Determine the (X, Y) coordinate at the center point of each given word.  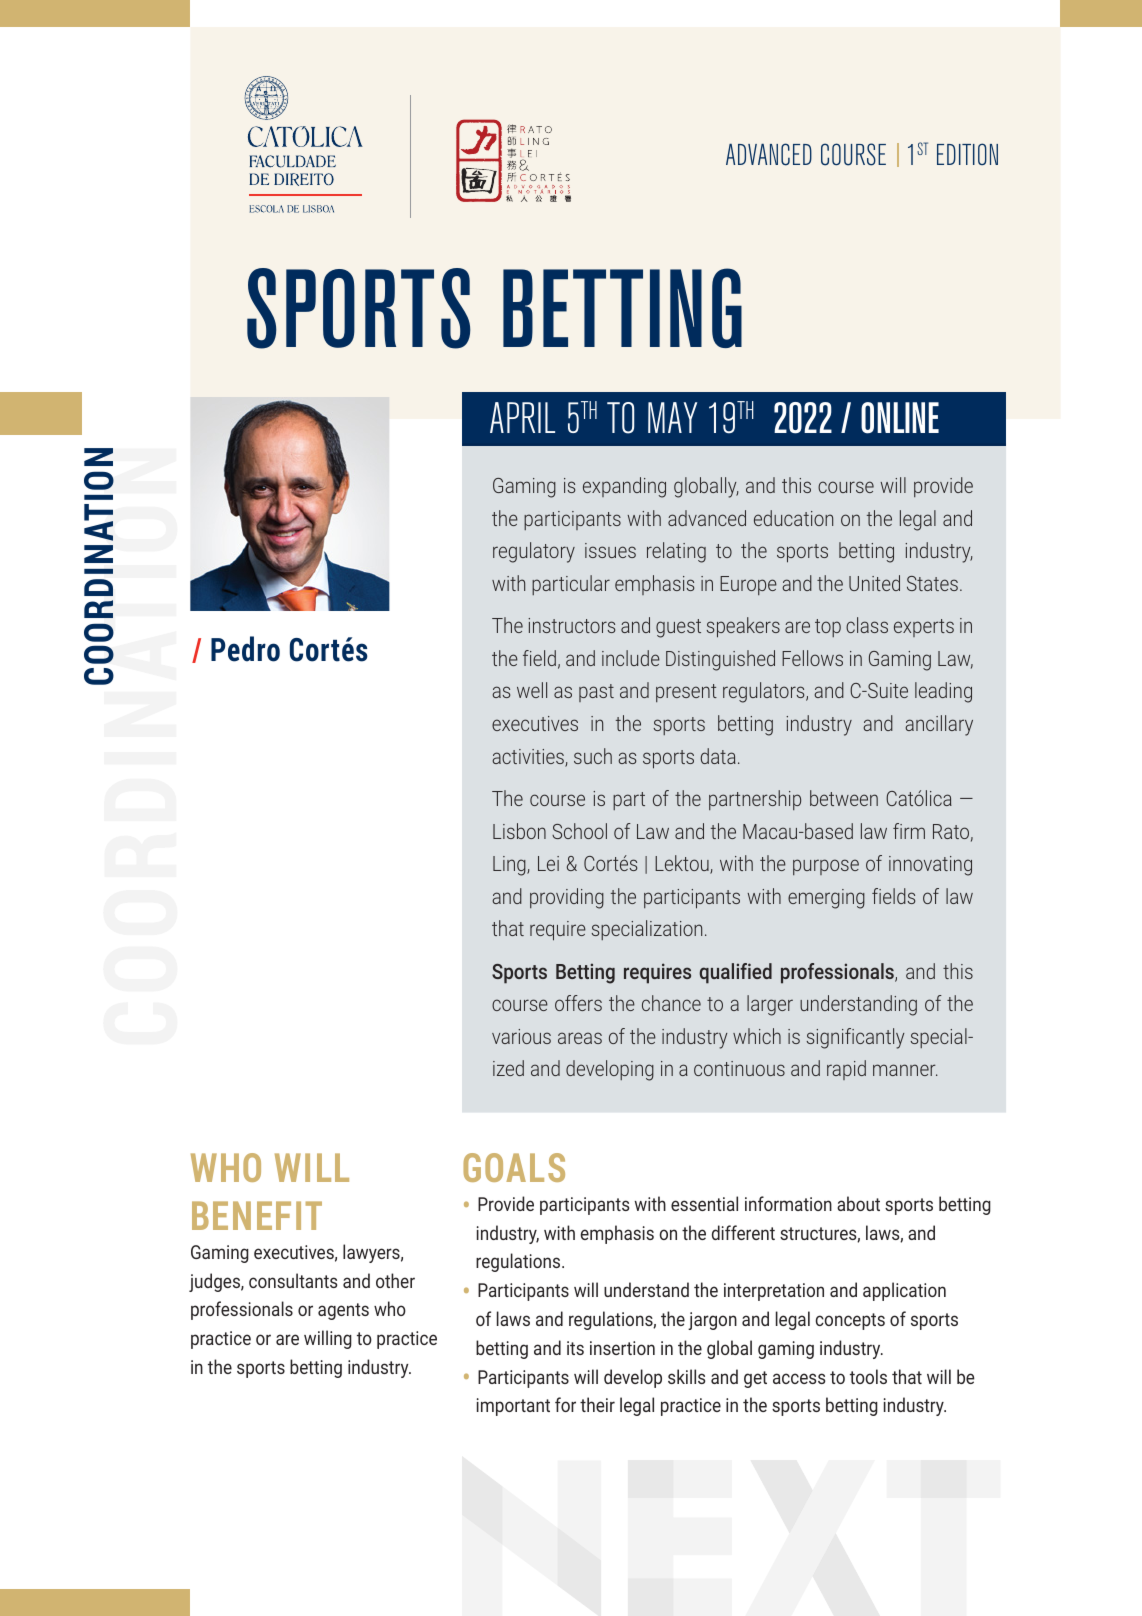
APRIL (522, 417)
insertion (622, 1348)
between (844, 798)
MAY (672, 417)
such (593, 756)
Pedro (245, 649)
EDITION (967, 154)
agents (343, 1311)
